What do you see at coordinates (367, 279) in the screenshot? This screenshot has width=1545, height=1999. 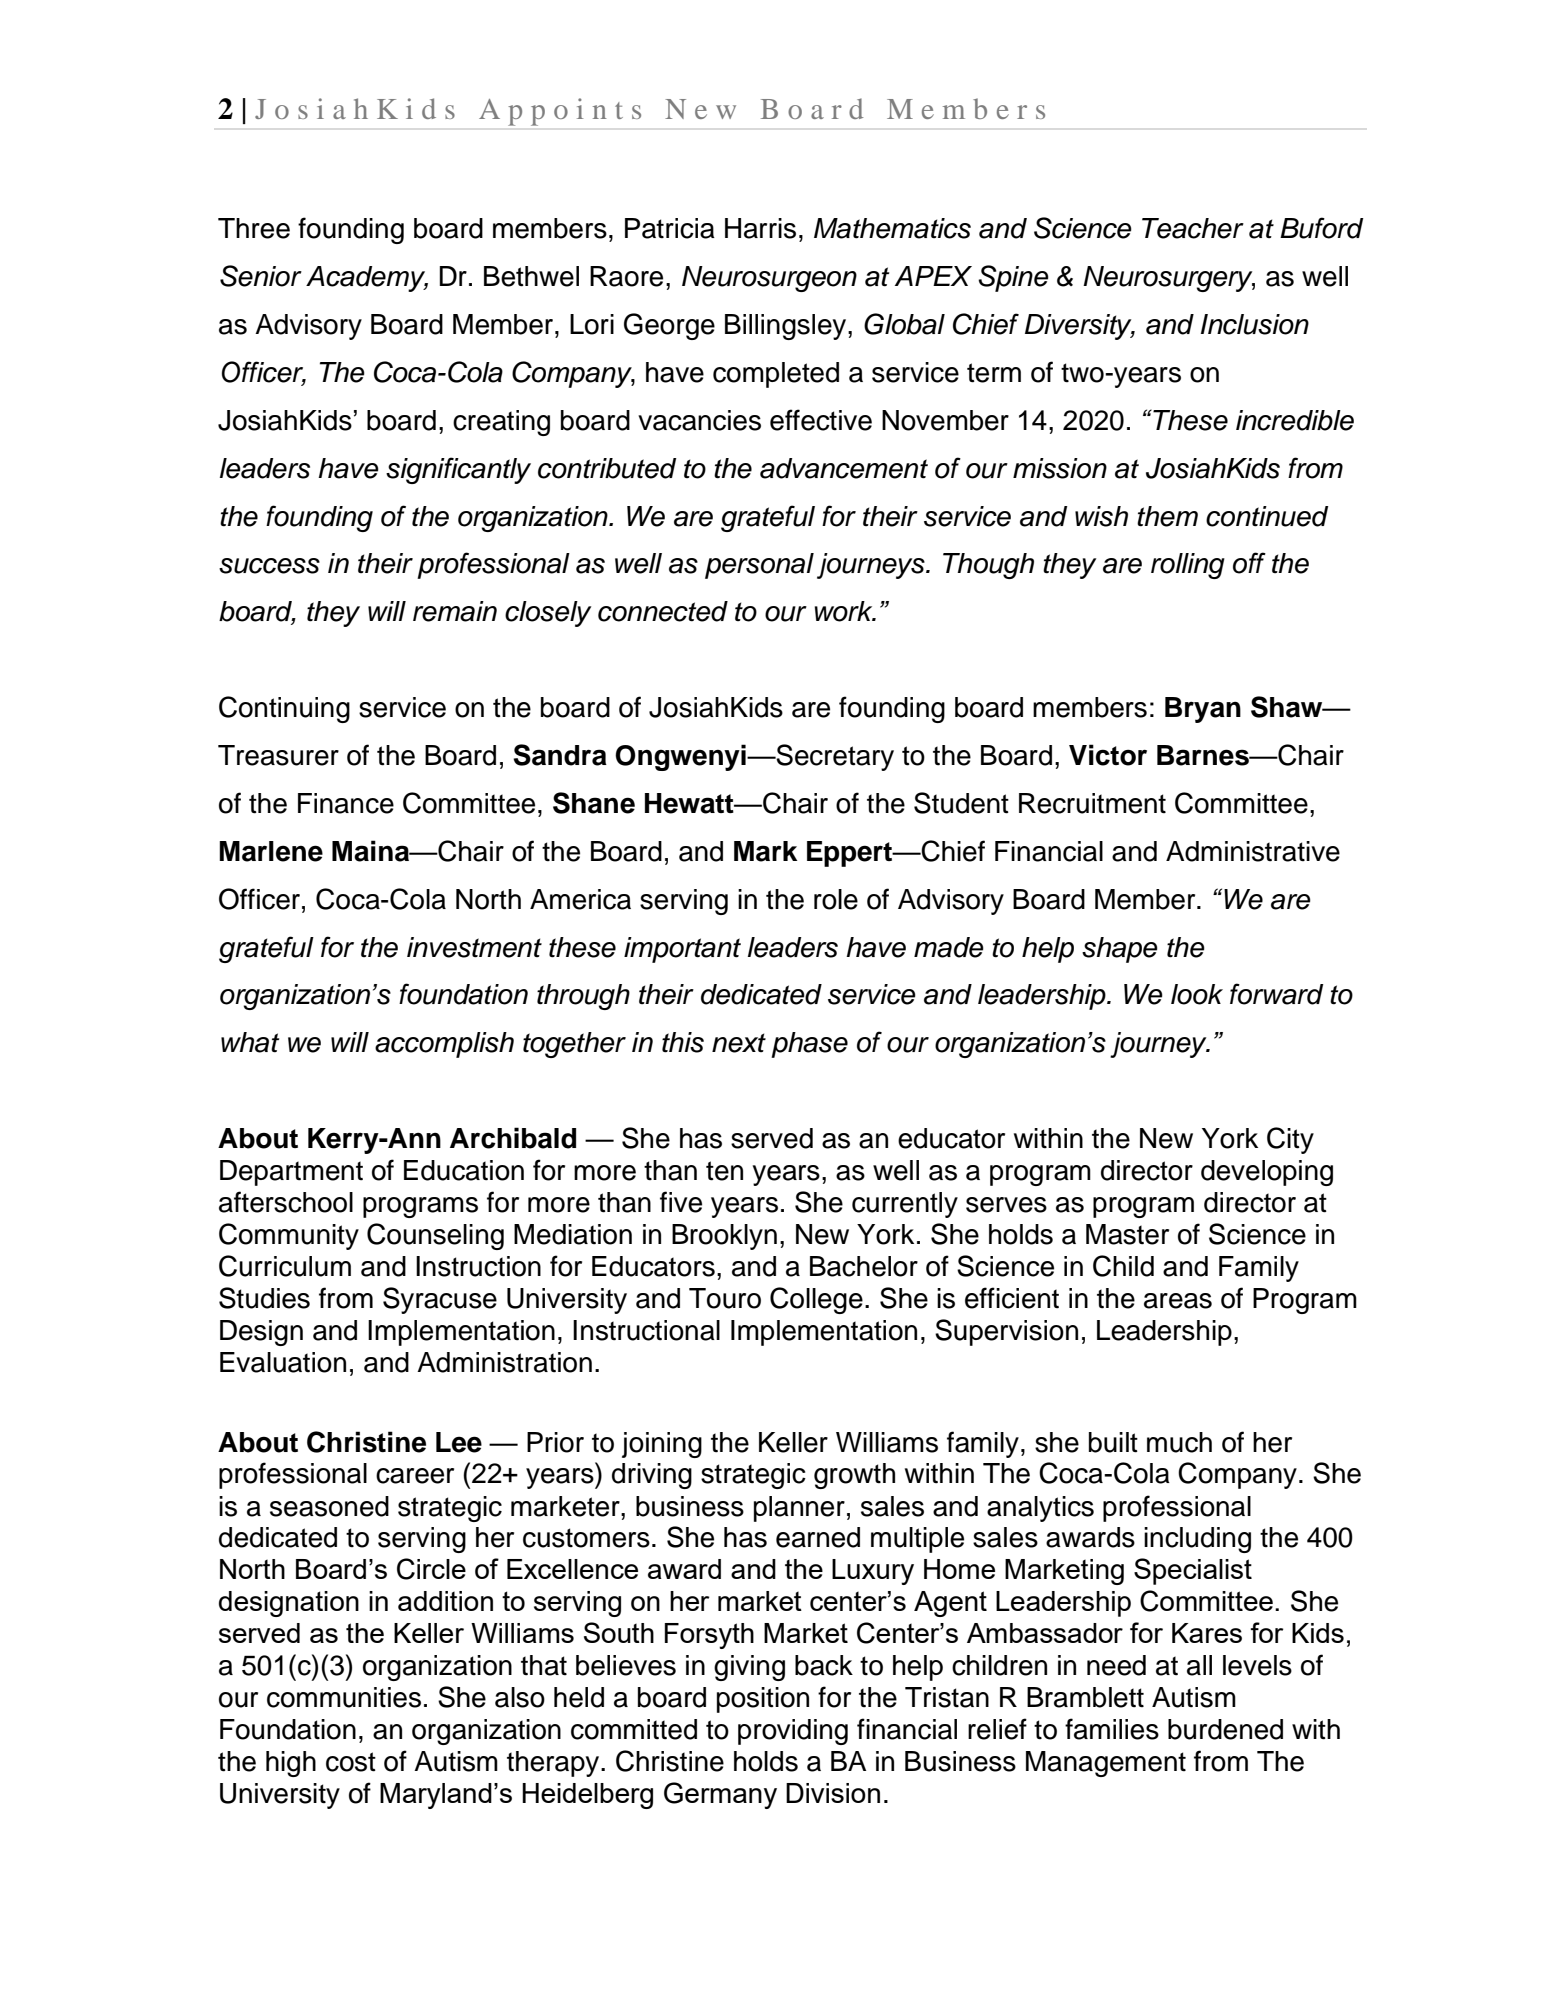 I see `Academy` at bounding box center [367, 279].
